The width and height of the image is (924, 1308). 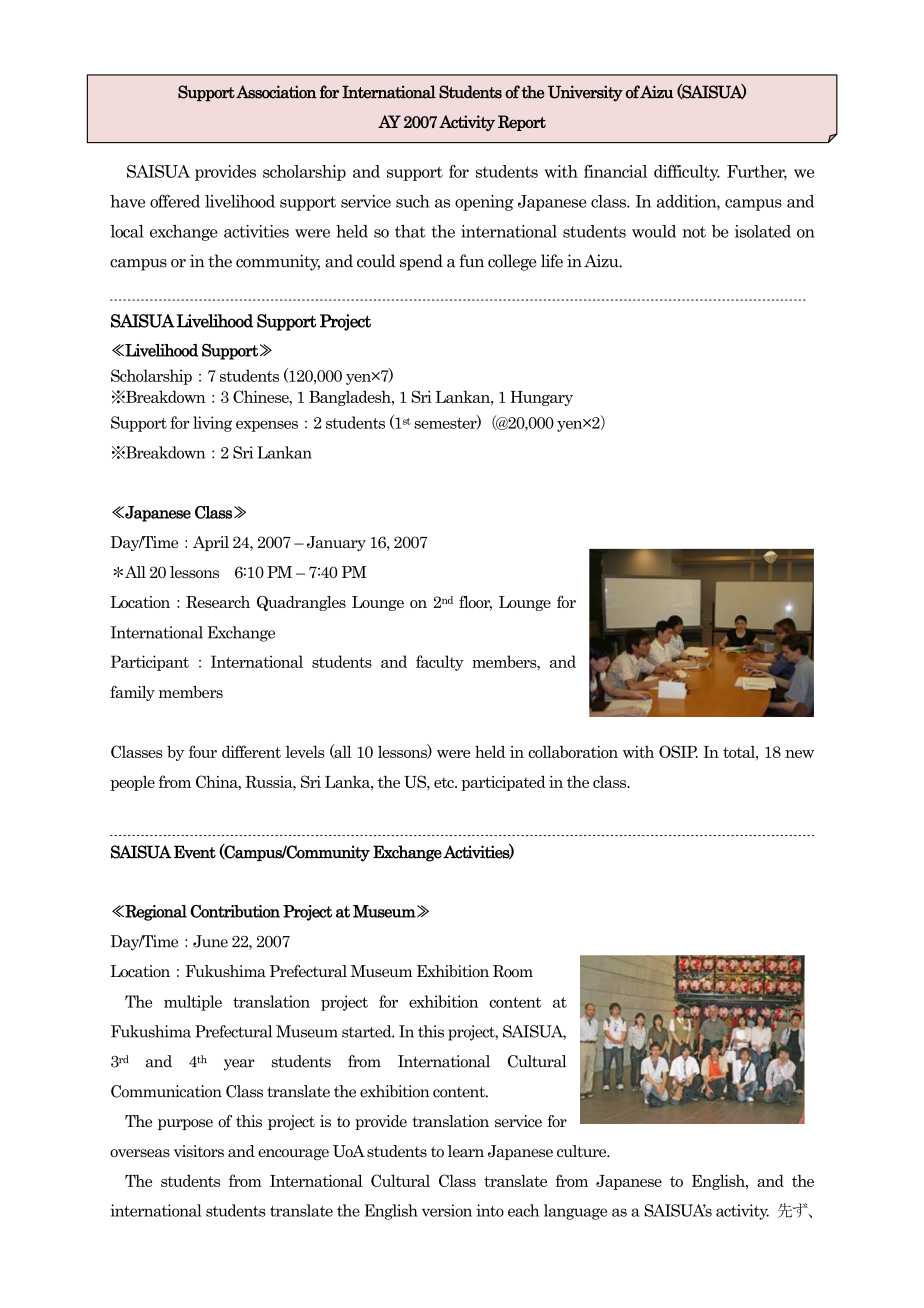 What do you see at coordinates (199, 1151) in the image?
I see `visitors` at bounding box center [199, 1151].
